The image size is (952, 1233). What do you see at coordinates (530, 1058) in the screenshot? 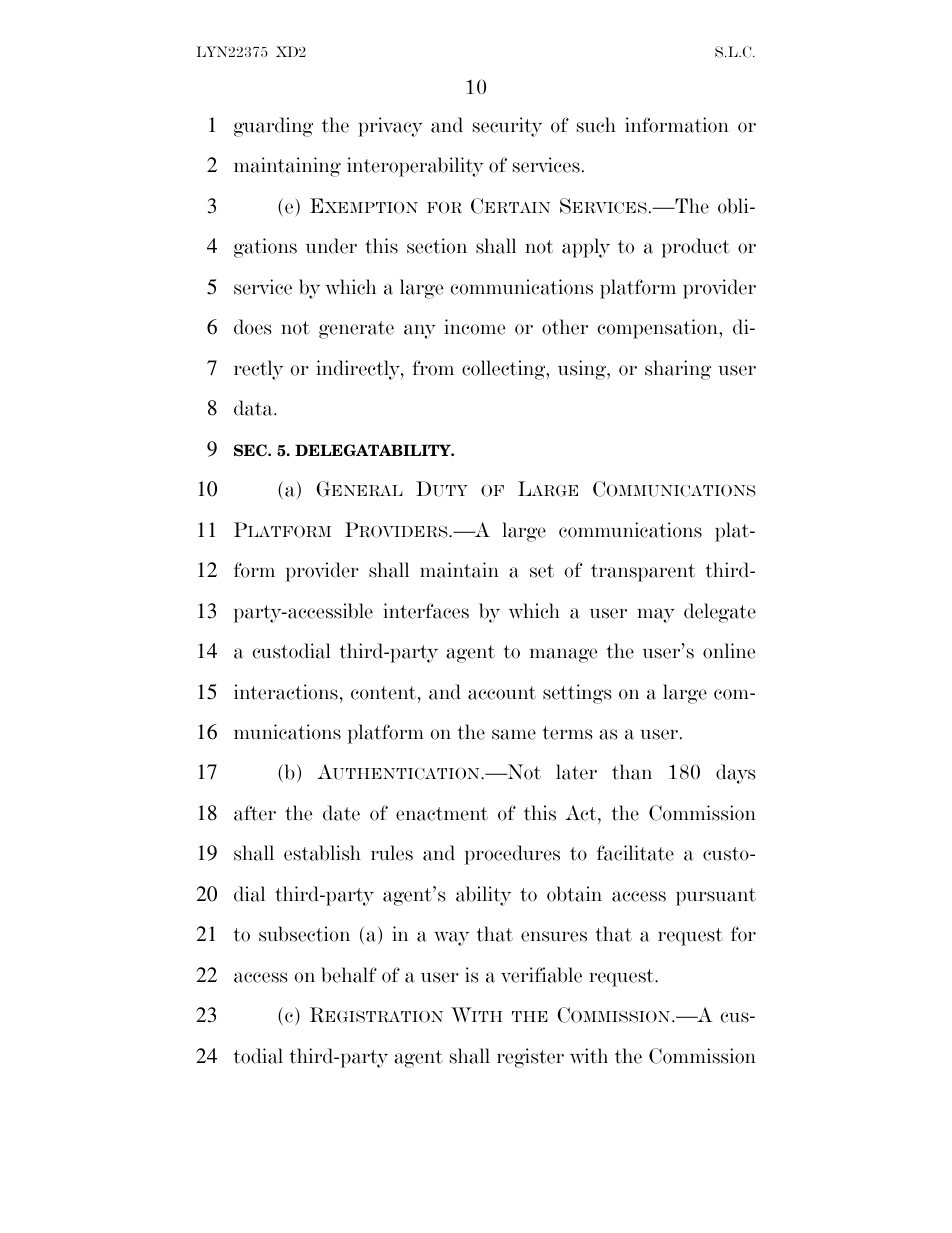
I see `register` at bounding box center [530, 1058].
